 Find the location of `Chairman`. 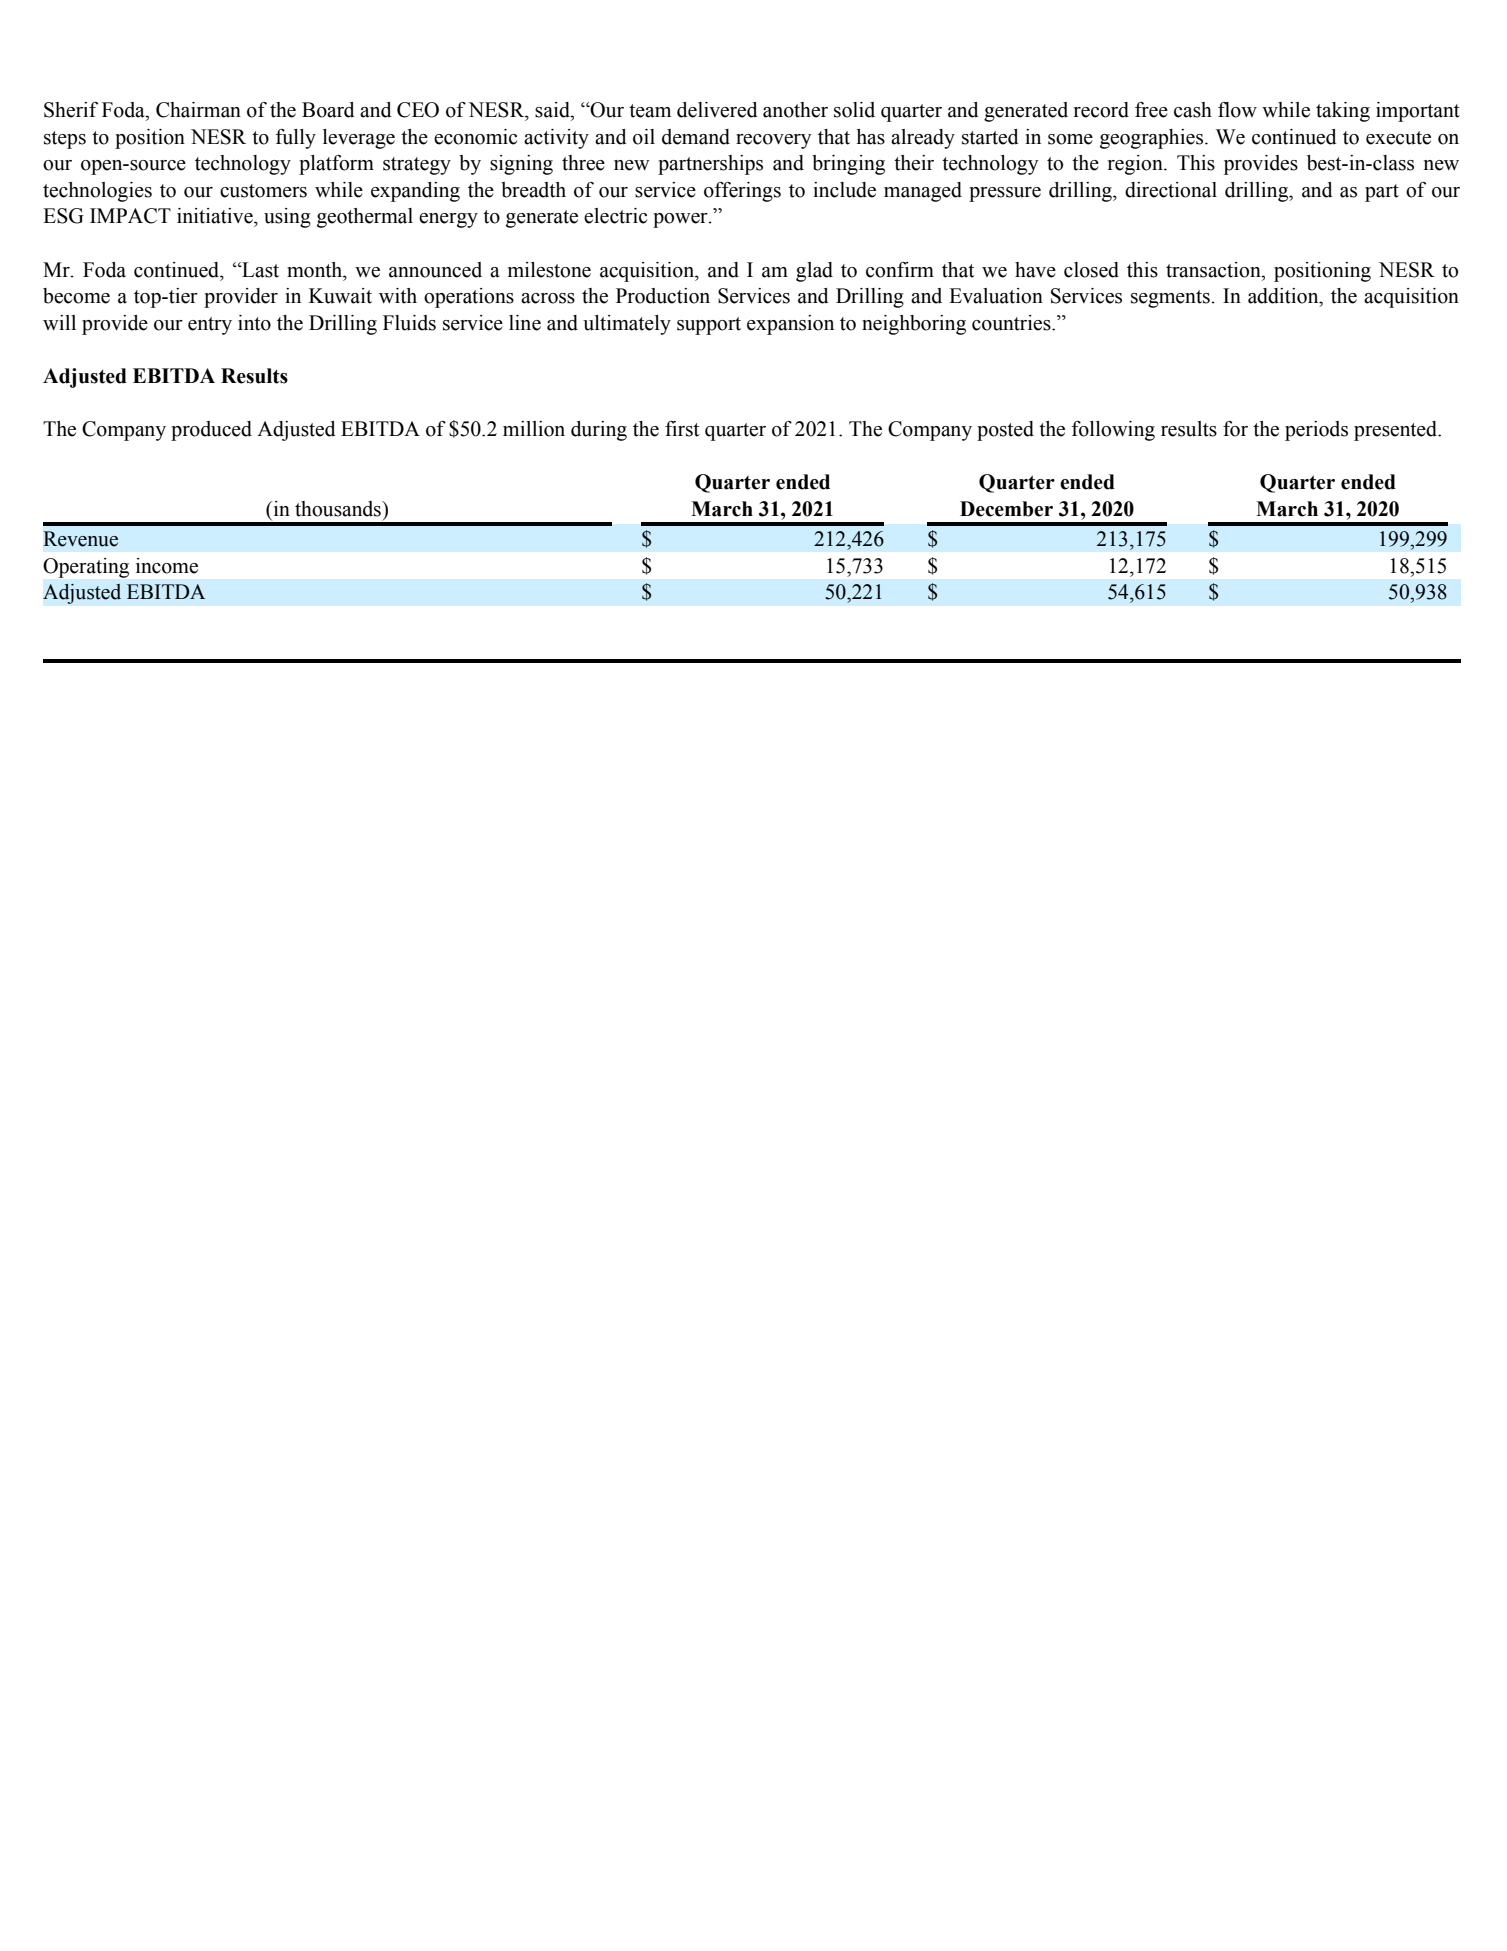

Chairman is located at coordinates (198, 110).
